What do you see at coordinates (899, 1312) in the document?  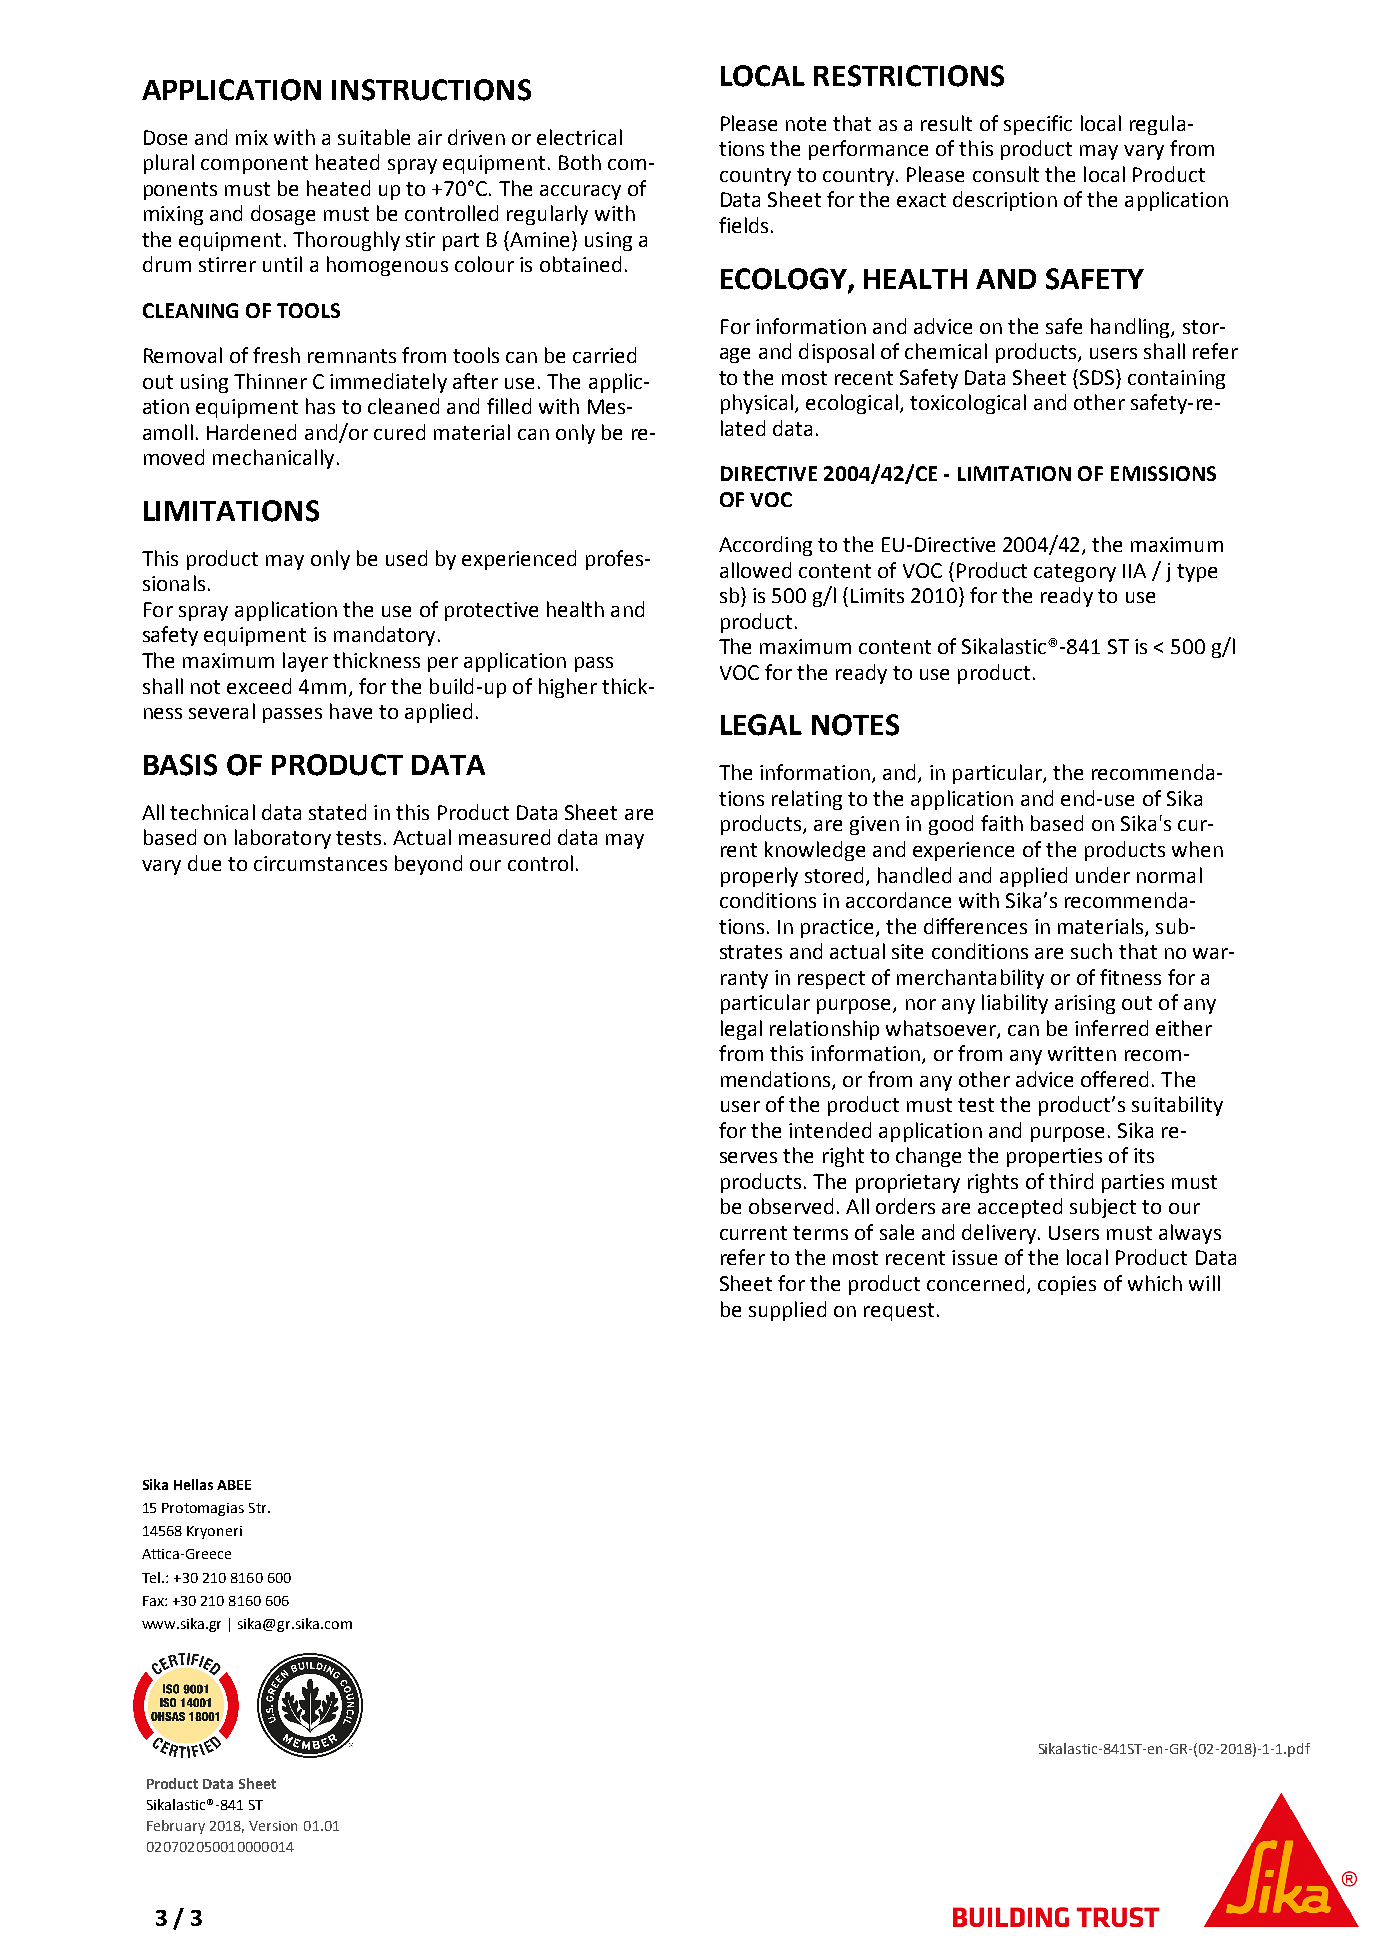 I see `request` at bounding box center [899, 1312].
